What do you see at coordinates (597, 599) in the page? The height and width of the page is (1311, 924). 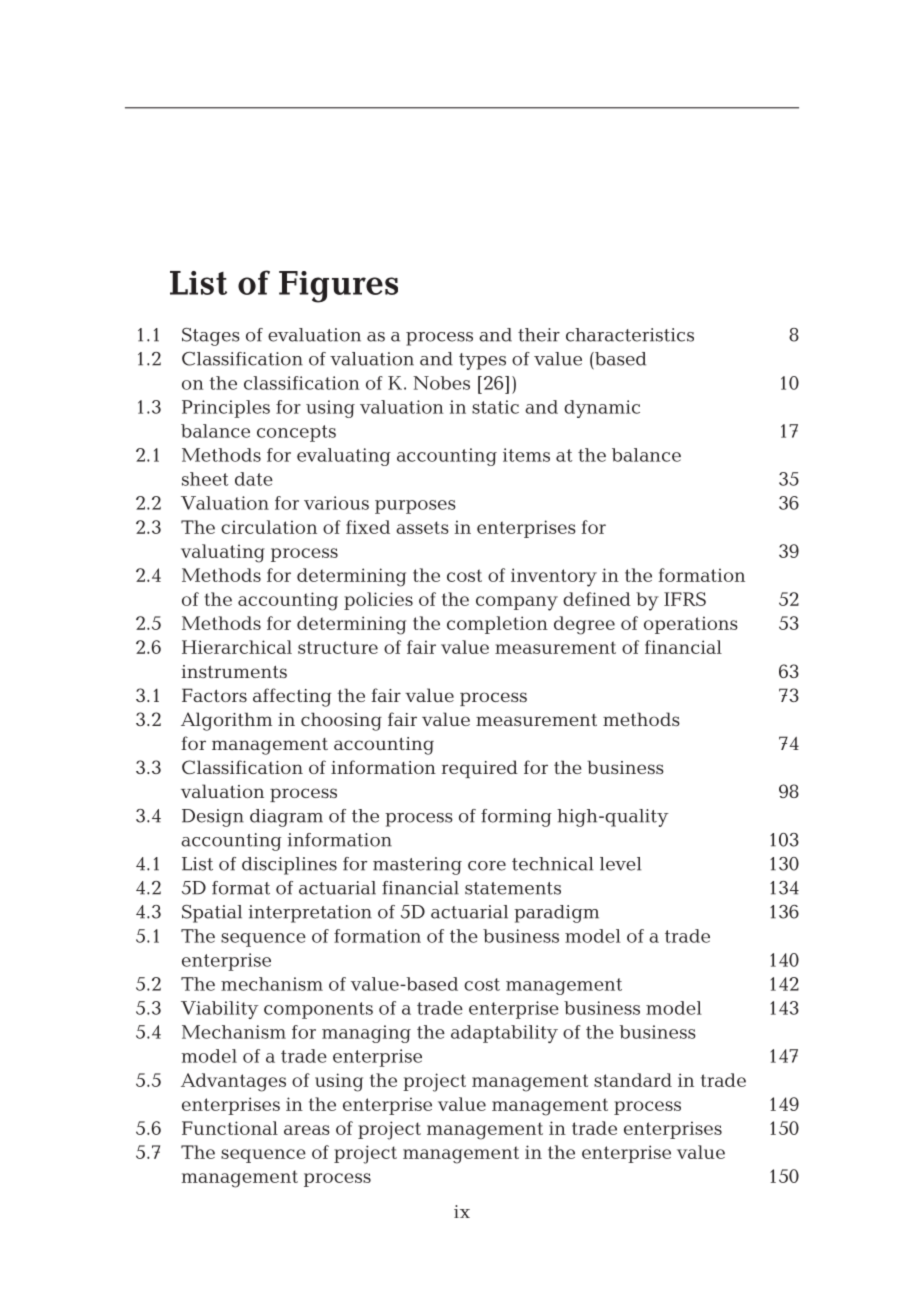 I see `defined` at bounding box center [597, 599].
